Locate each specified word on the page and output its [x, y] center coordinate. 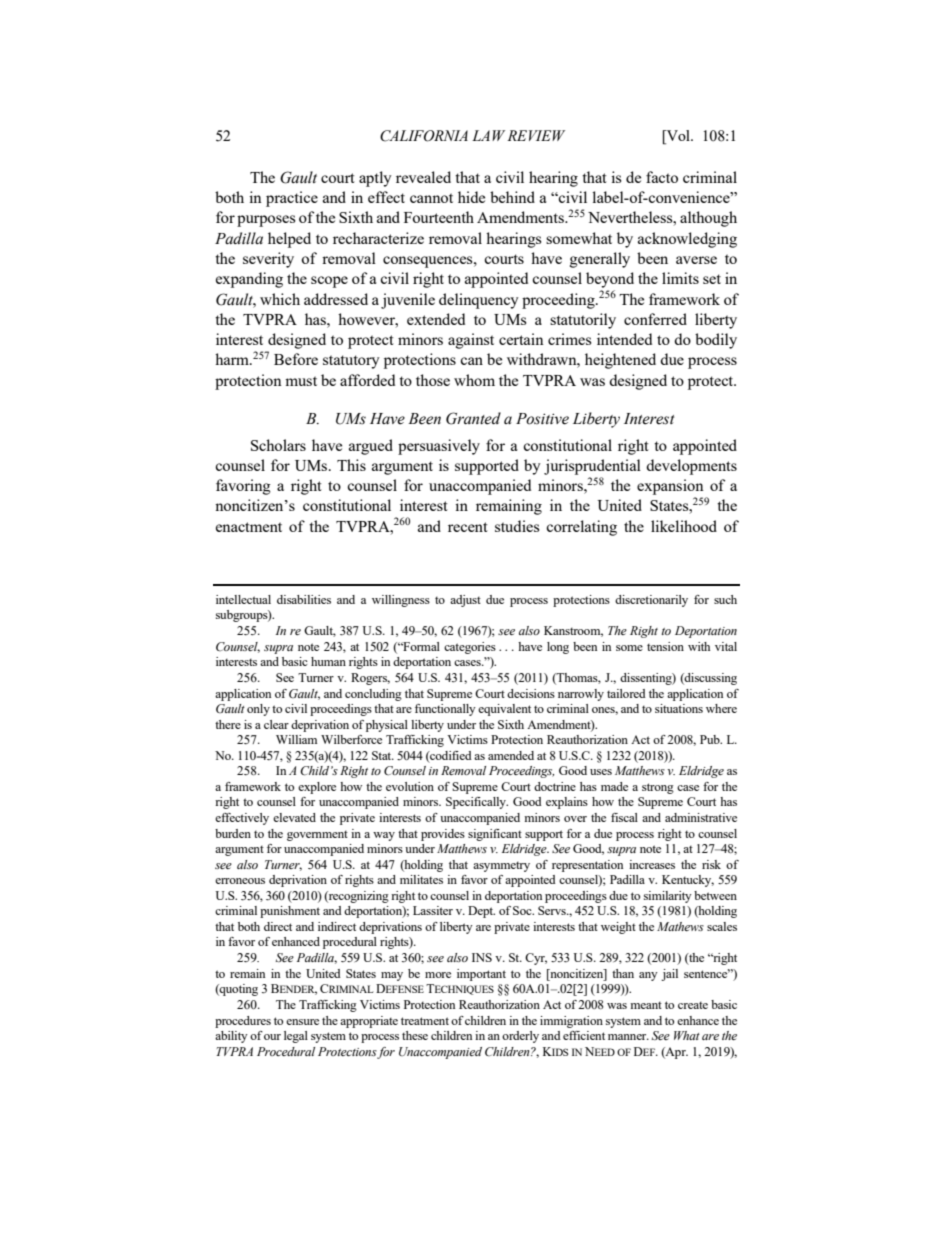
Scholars [278, 445]
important [481, 975]
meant [646, 1005]
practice [292, 199]
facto [662, 177]
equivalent [504, 710]
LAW [488, 135]
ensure [302, 1022]
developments [691, 467]
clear [276, 724]
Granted [473, 418]
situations [679, 708]
